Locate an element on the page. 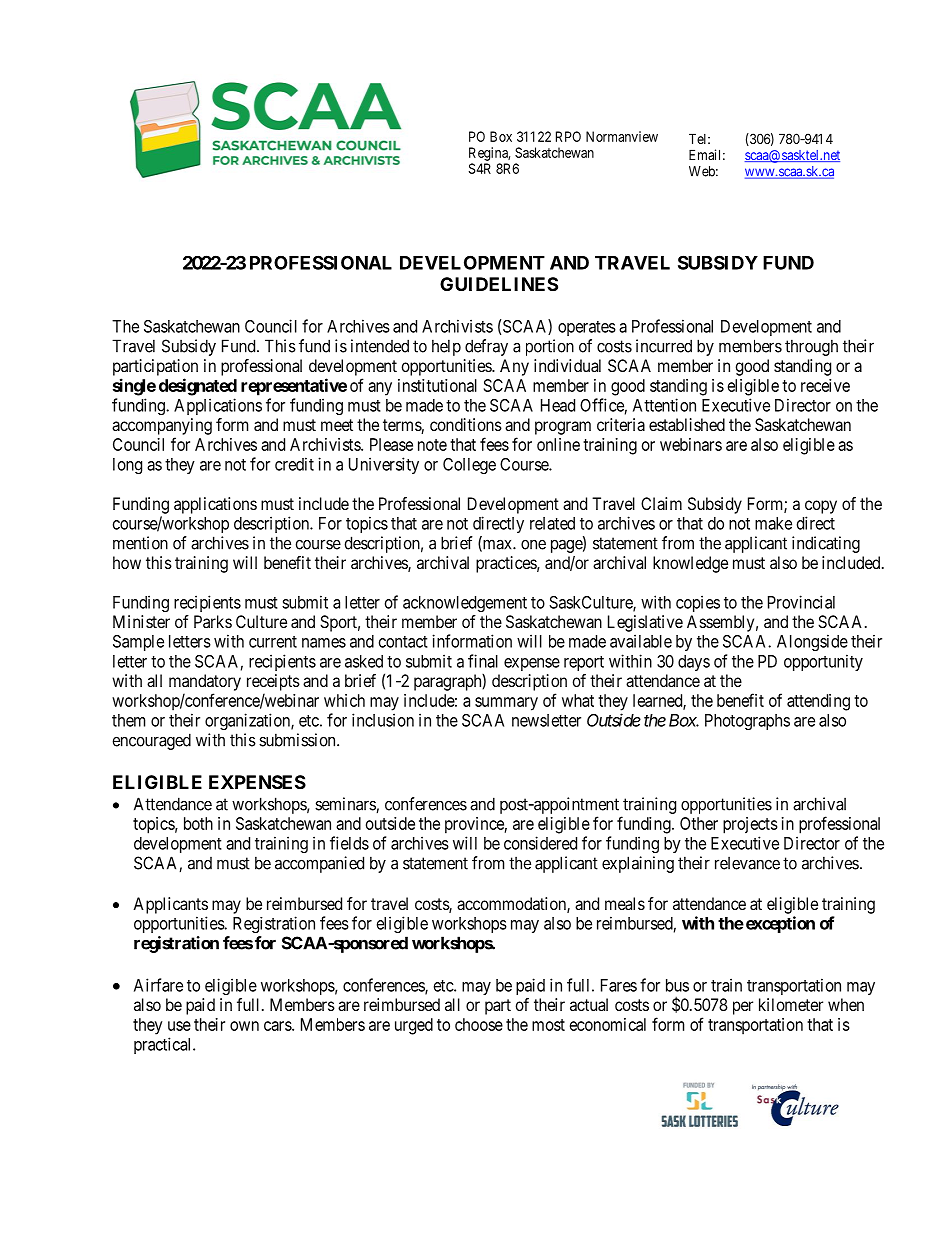 This page has height=1233, width=952. intended is located at coordinates (380, 346).
